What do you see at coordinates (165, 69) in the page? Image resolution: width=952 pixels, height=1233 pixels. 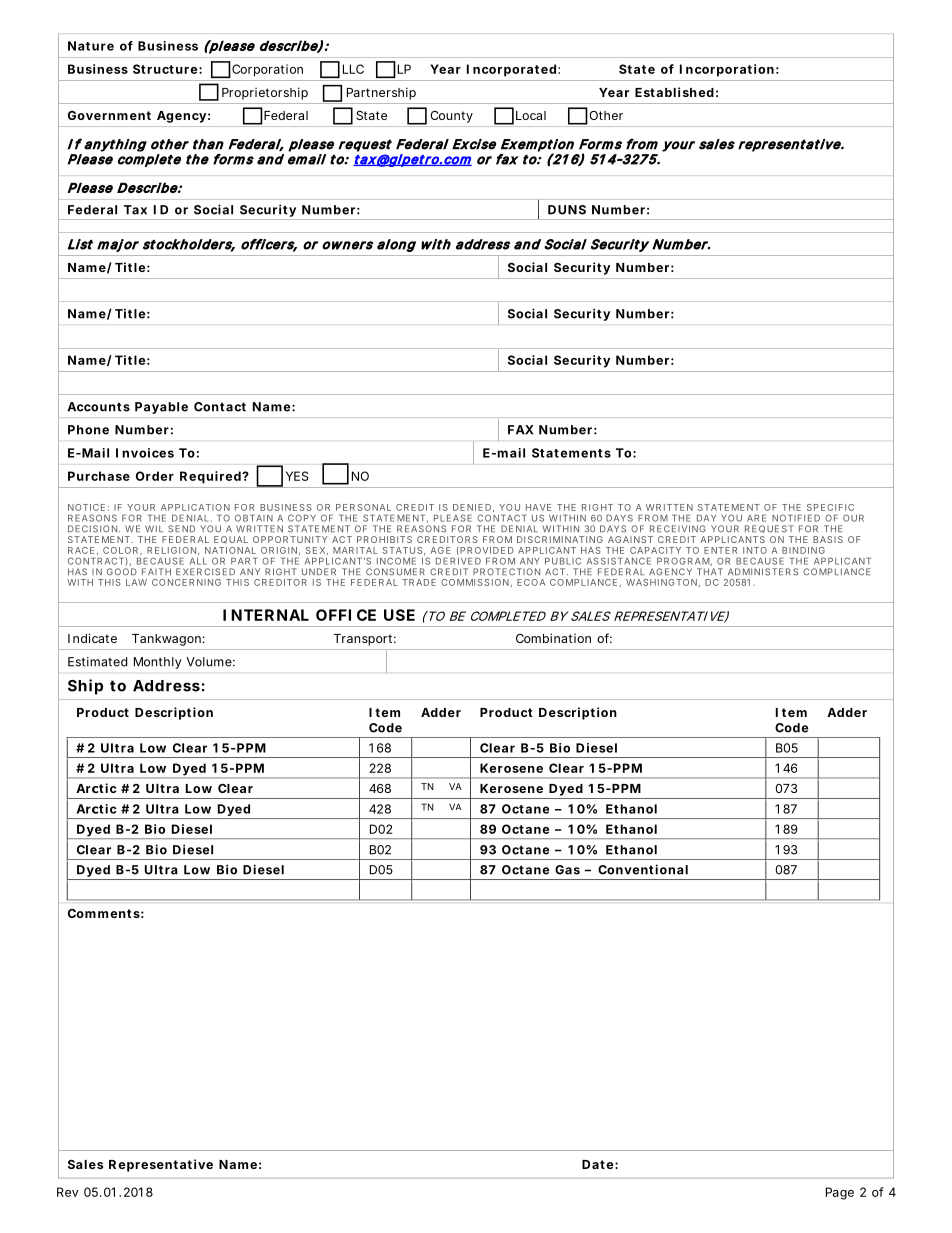 I see `Structure` at bounding box center [165, 69].
